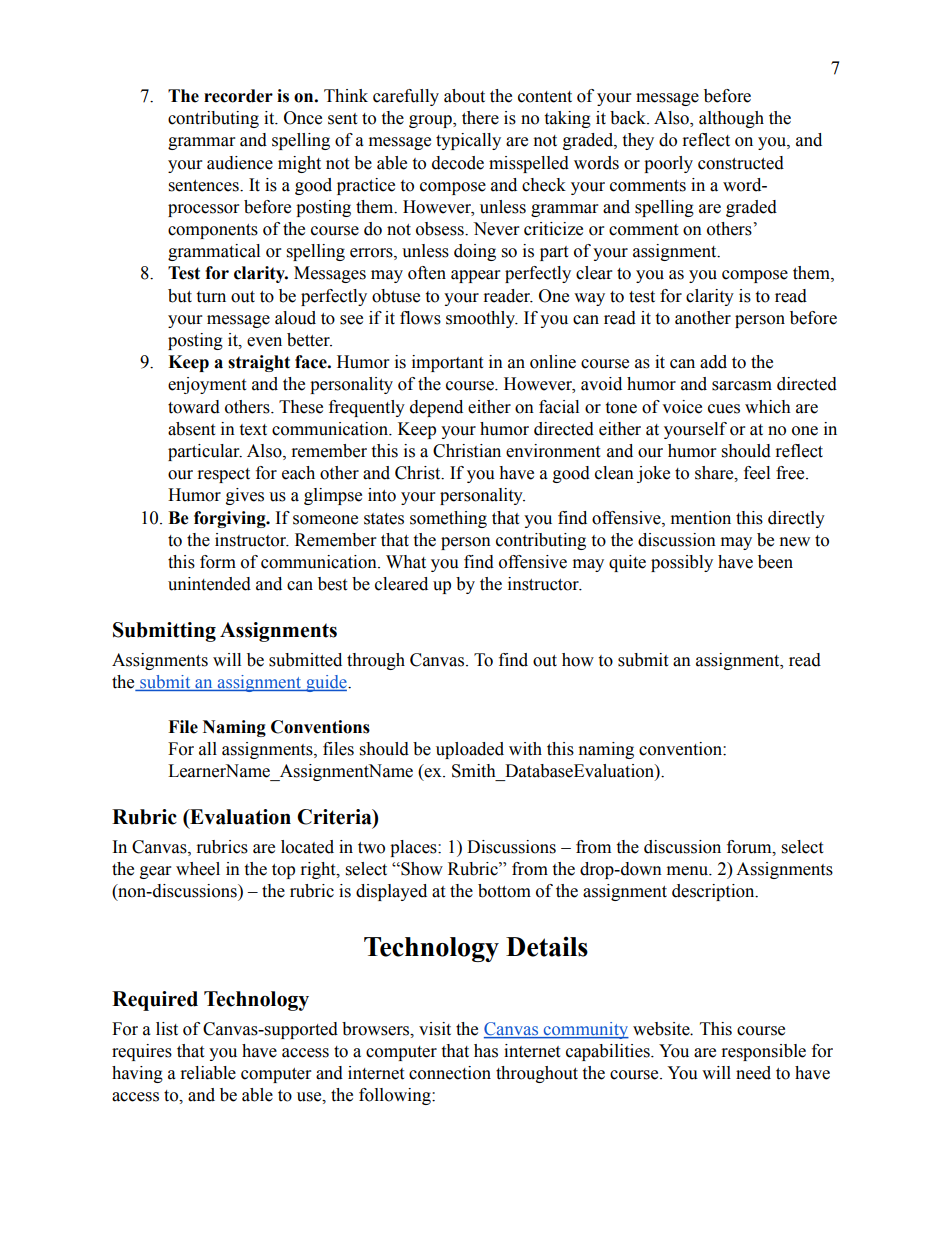  What do you see at coordinates (682, 563) in the page?
I see `possibly` at bounding box center [682, 563].
